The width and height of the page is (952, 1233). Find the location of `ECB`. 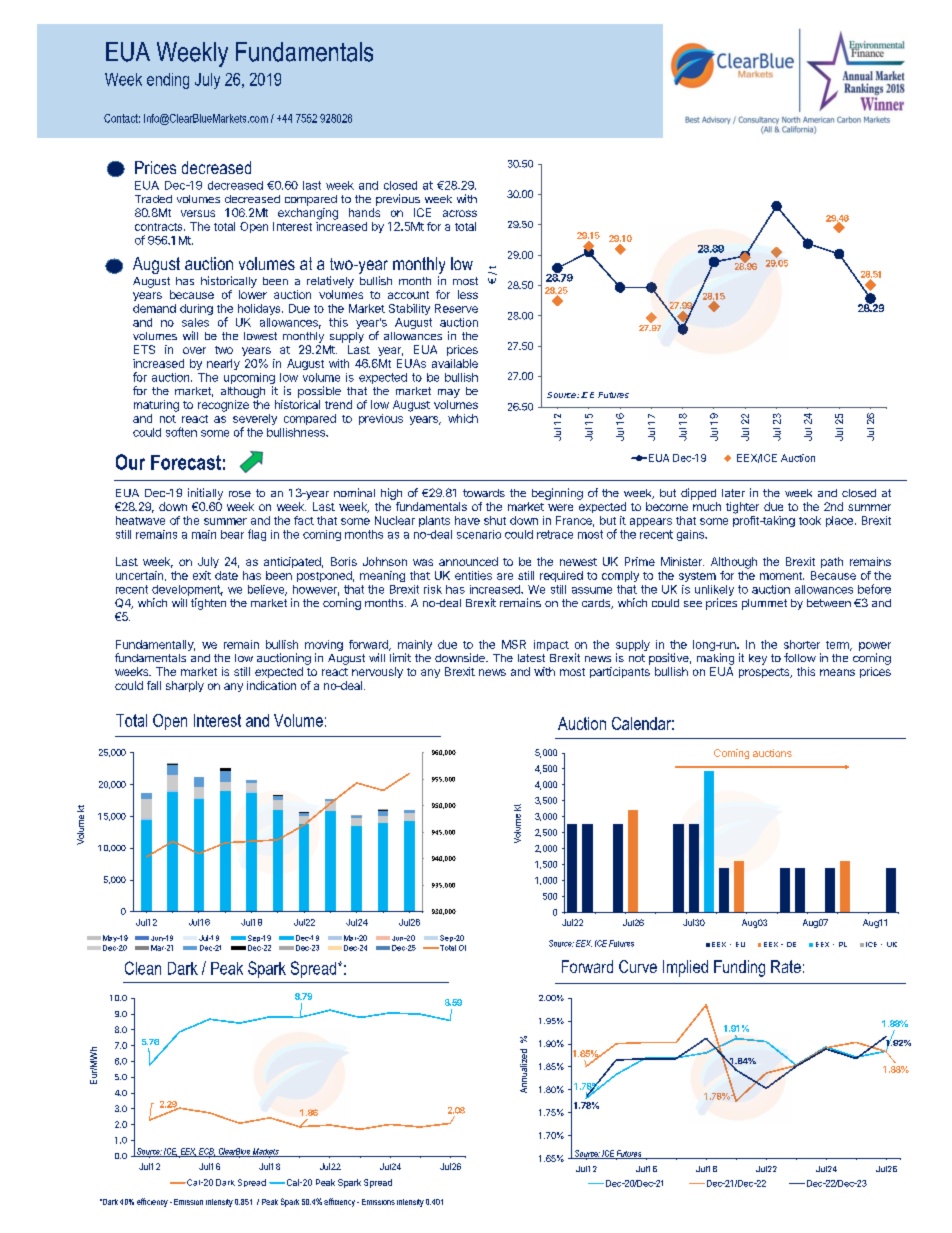

ECB is located at coordinates (206, 1152).
